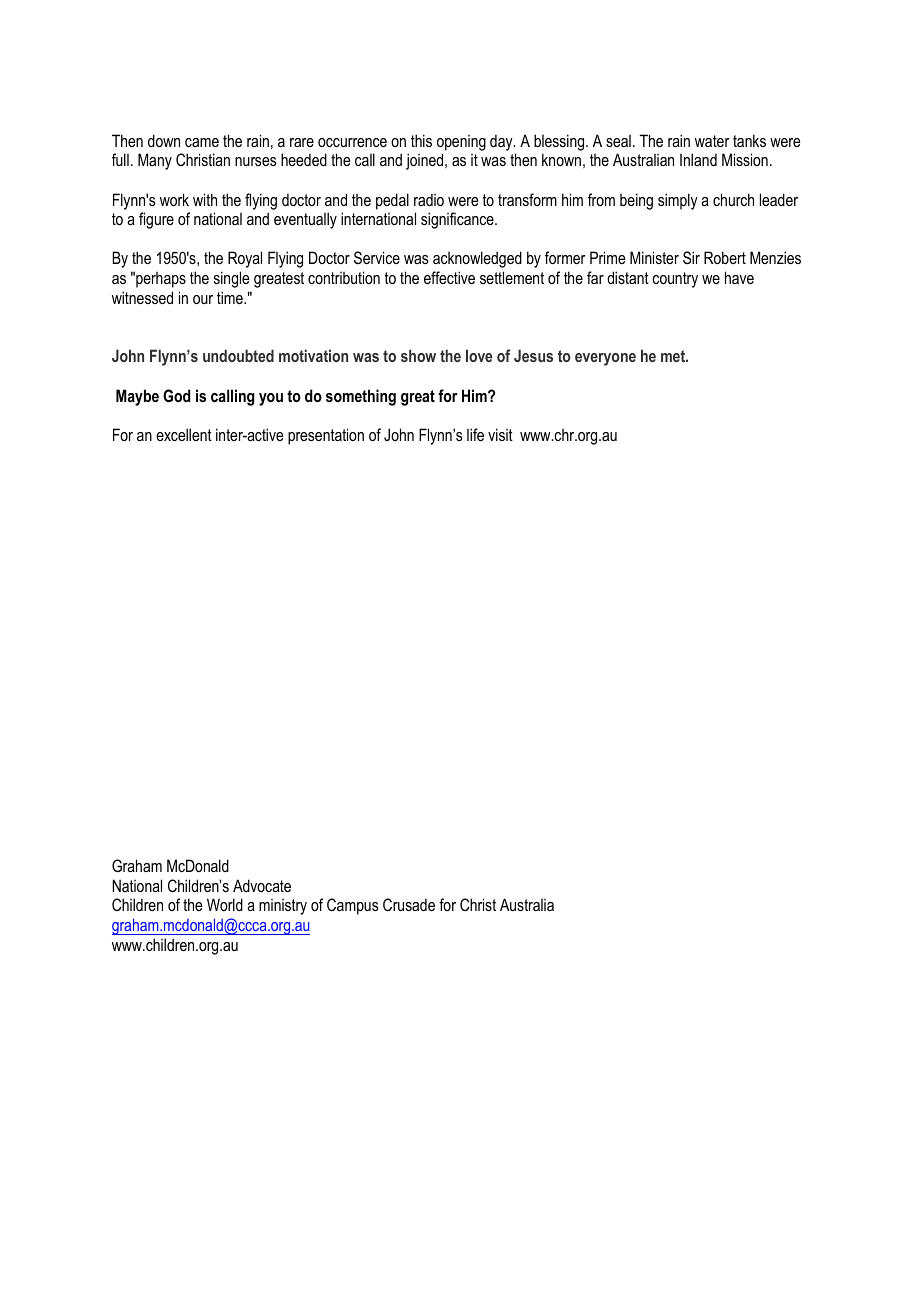 The height and width of the screenshot is (1308, 924). I want to click on visit, so click(500, 434).
